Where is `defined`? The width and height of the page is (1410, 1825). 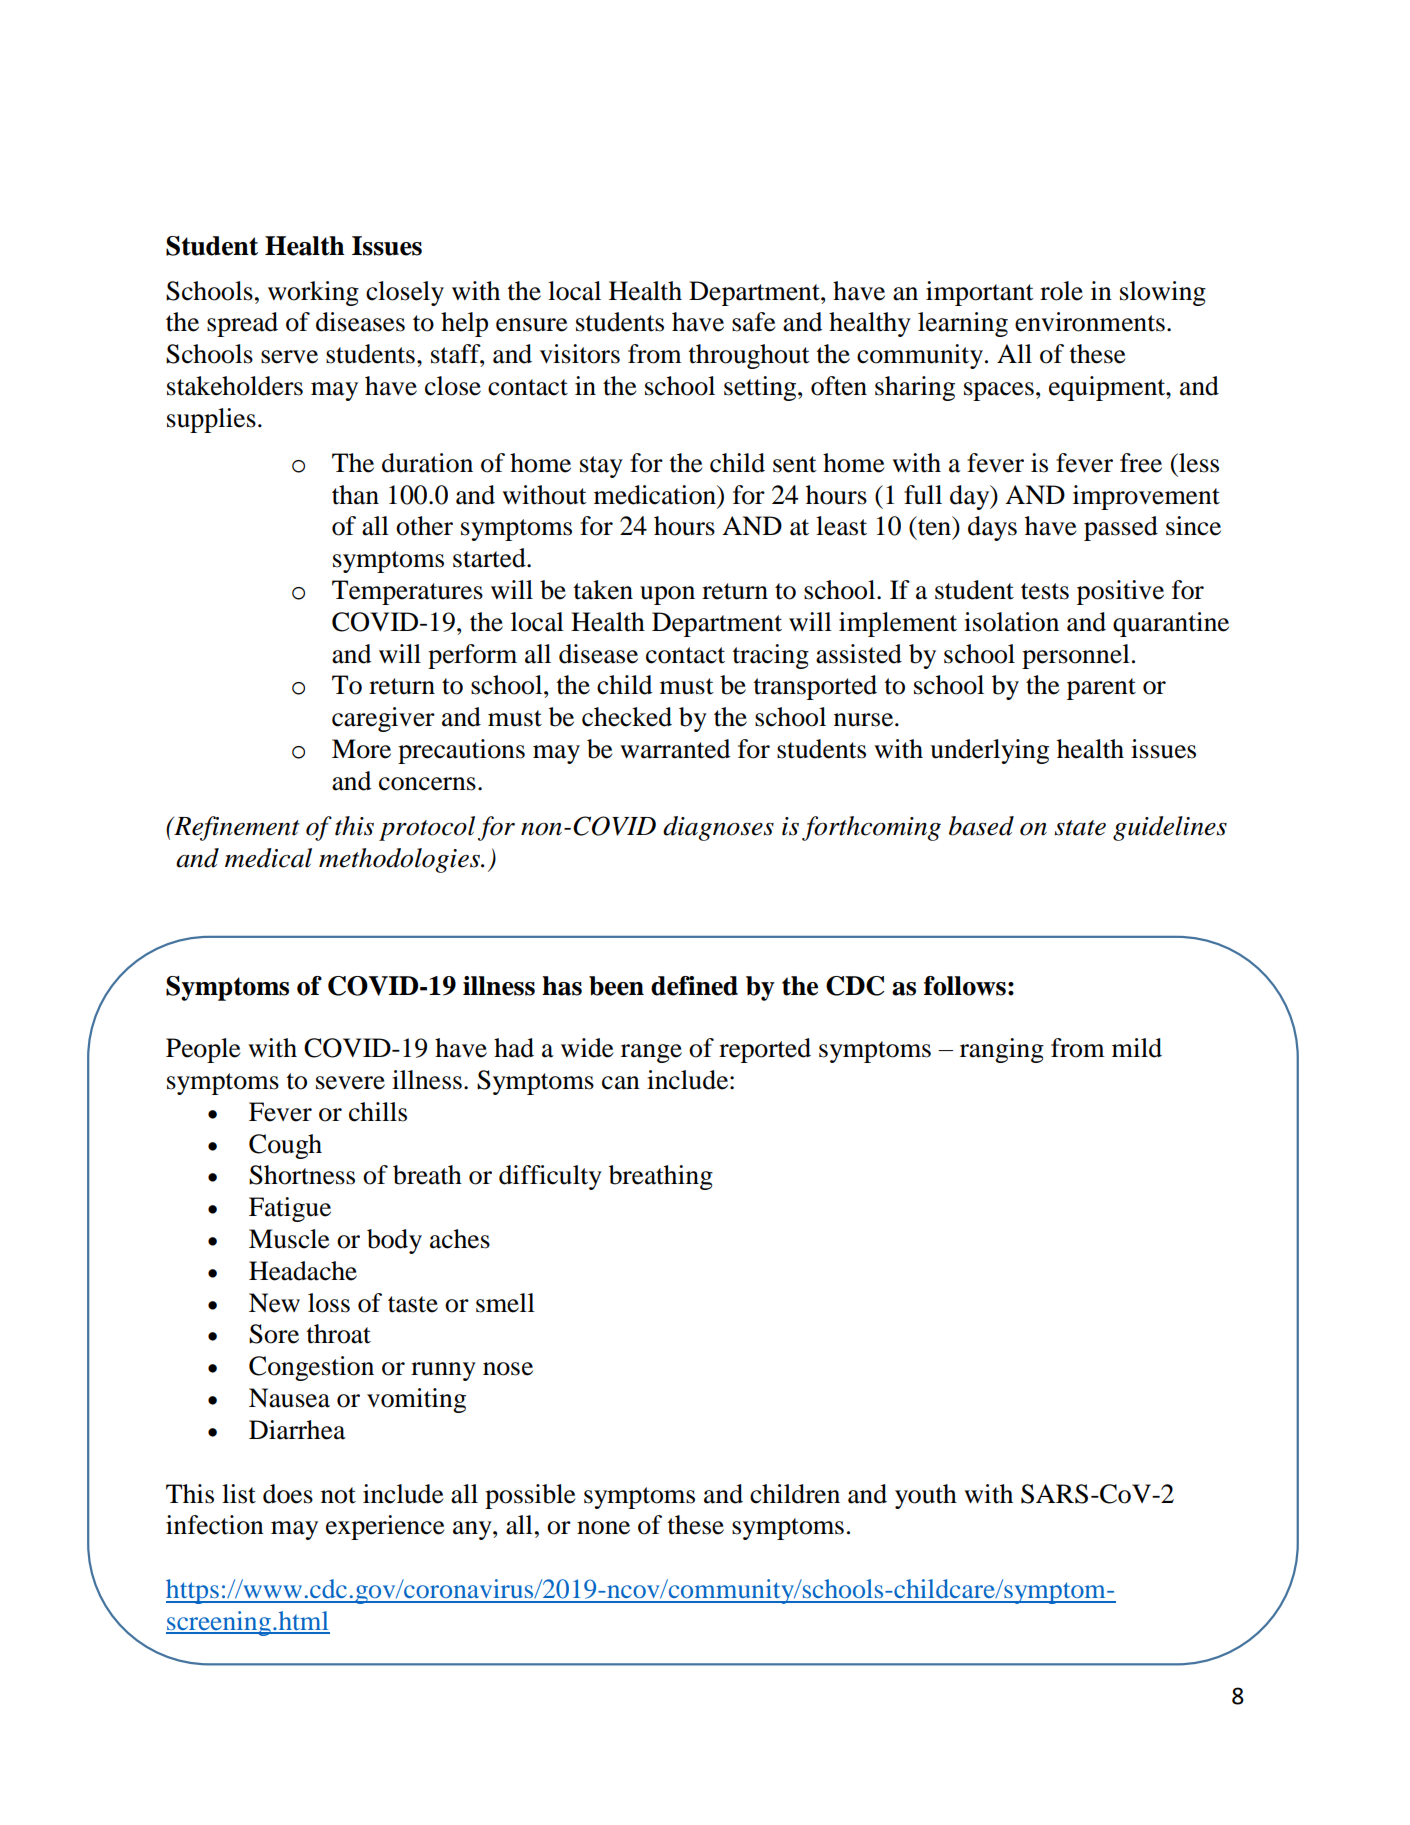 defined is located at coordinates (694, 986).
